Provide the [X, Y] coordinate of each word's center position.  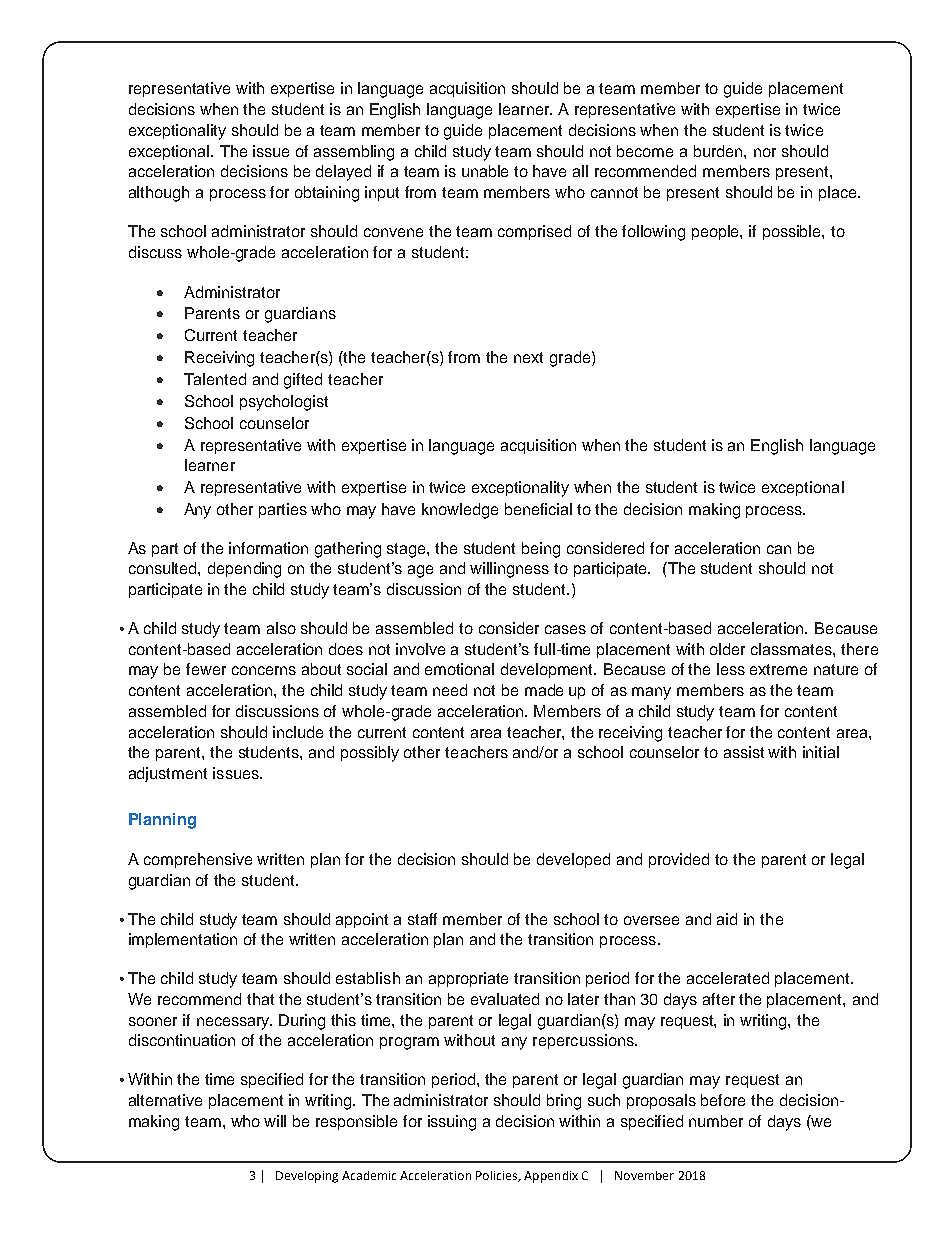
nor [765, 152]
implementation [183, 940]
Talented [215, 379]
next [528, 357]
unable [485, 171]
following [653, 233]
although [159, 194]
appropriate [468, 979]
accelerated [728, 978]
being [541, 550]
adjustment [168, 774]
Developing [307, 1177]
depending [244, 570]
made [544, 690]
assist [744, 752]
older [727, 649]
